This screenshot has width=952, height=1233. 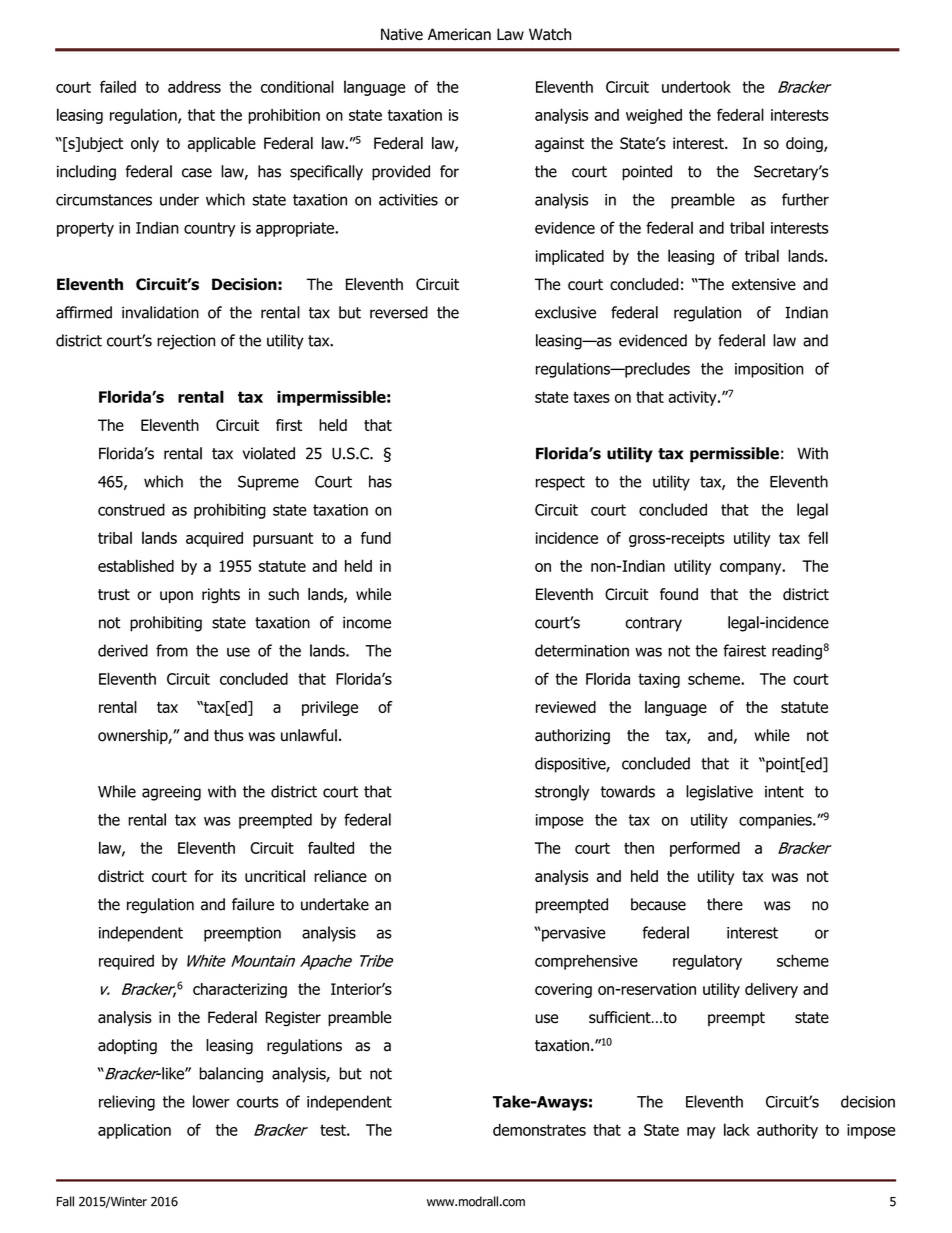 I want to click on application, so click(x=134, y=1131).
